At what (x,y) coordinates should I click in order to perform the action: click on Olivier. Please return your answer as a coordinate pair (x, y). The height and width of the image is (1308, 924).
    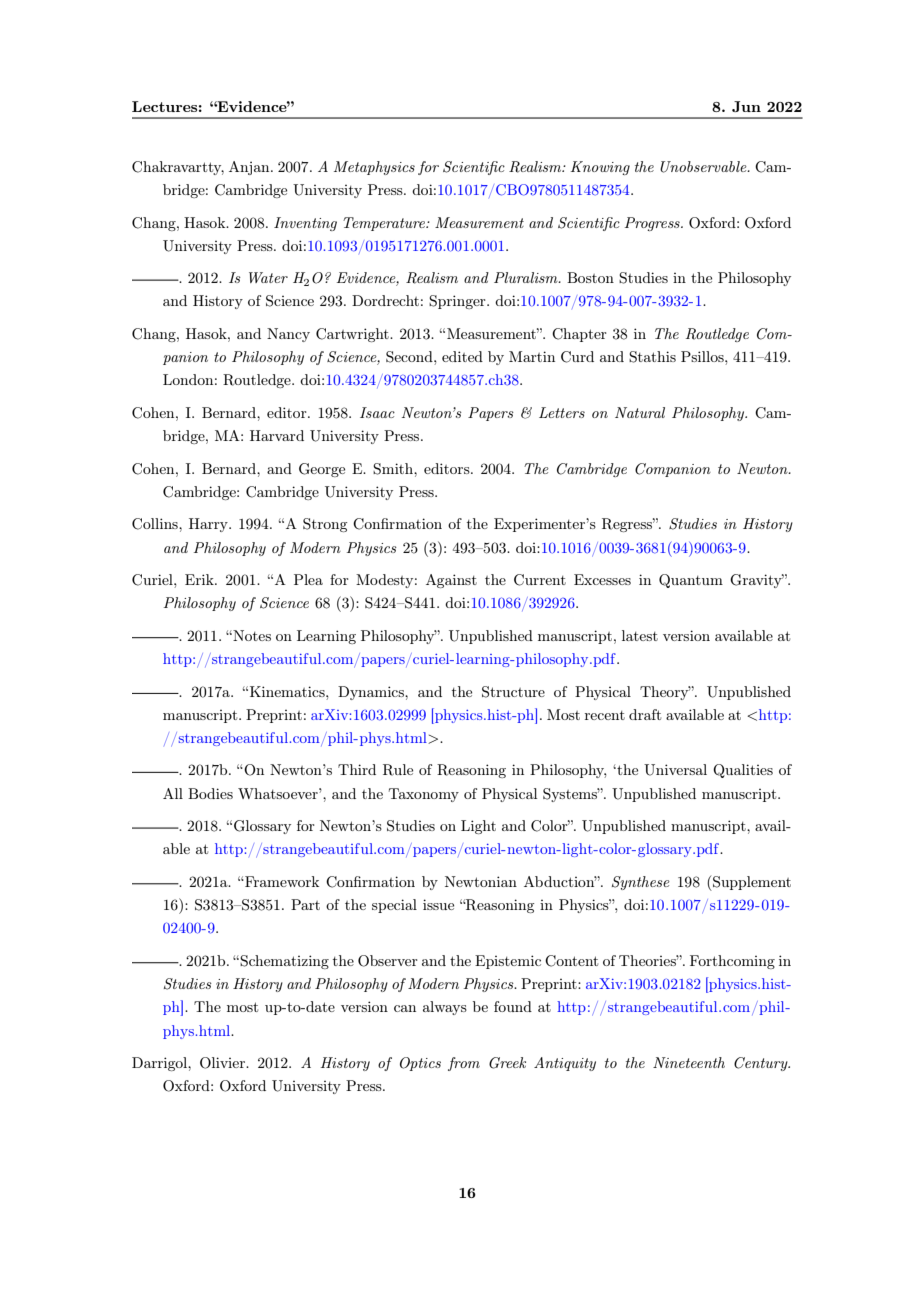
    Looking at the image, I should click on (224, 1063).
